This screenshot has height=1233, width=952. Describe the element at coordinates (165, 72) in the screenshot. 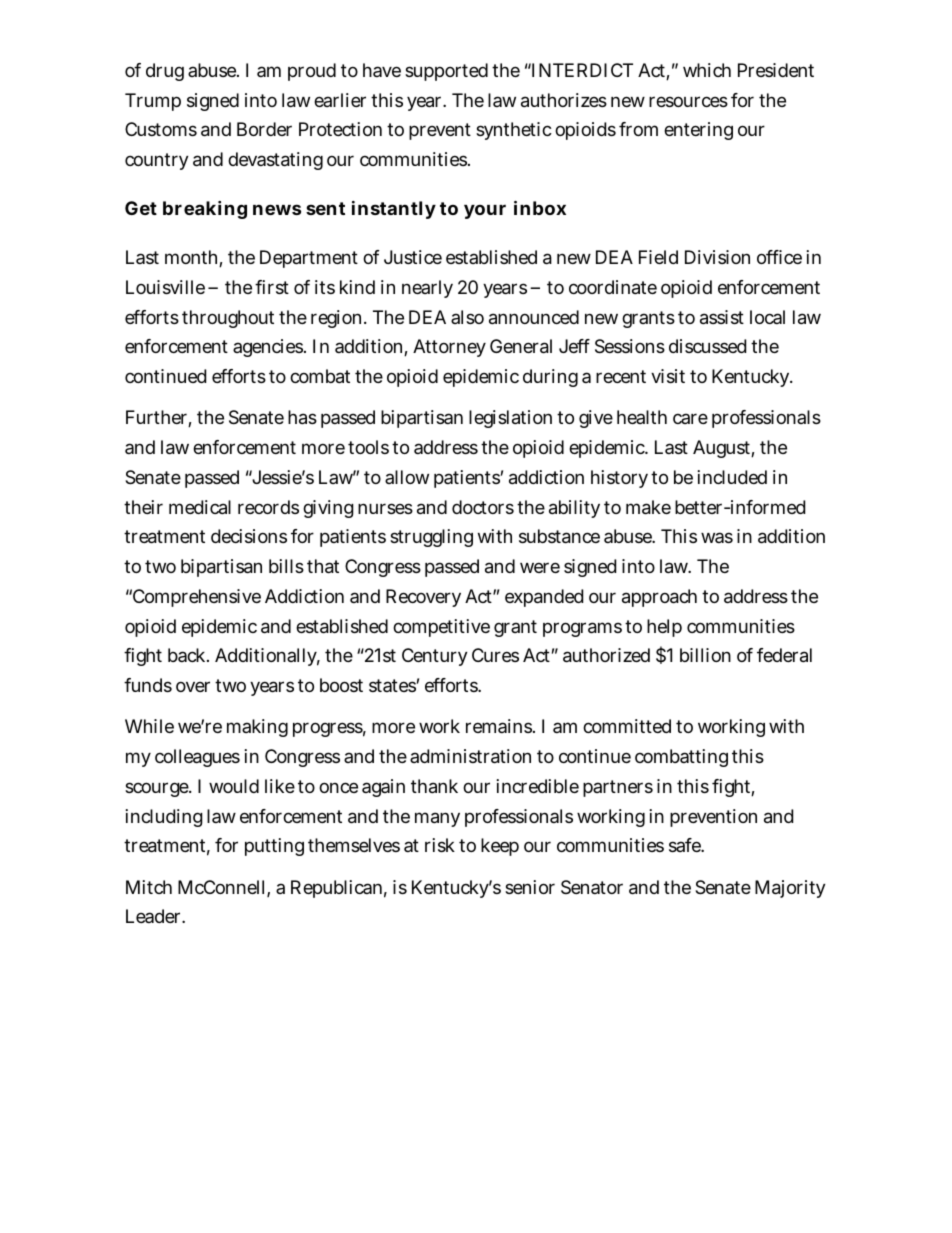

I see `drug` at that location.
